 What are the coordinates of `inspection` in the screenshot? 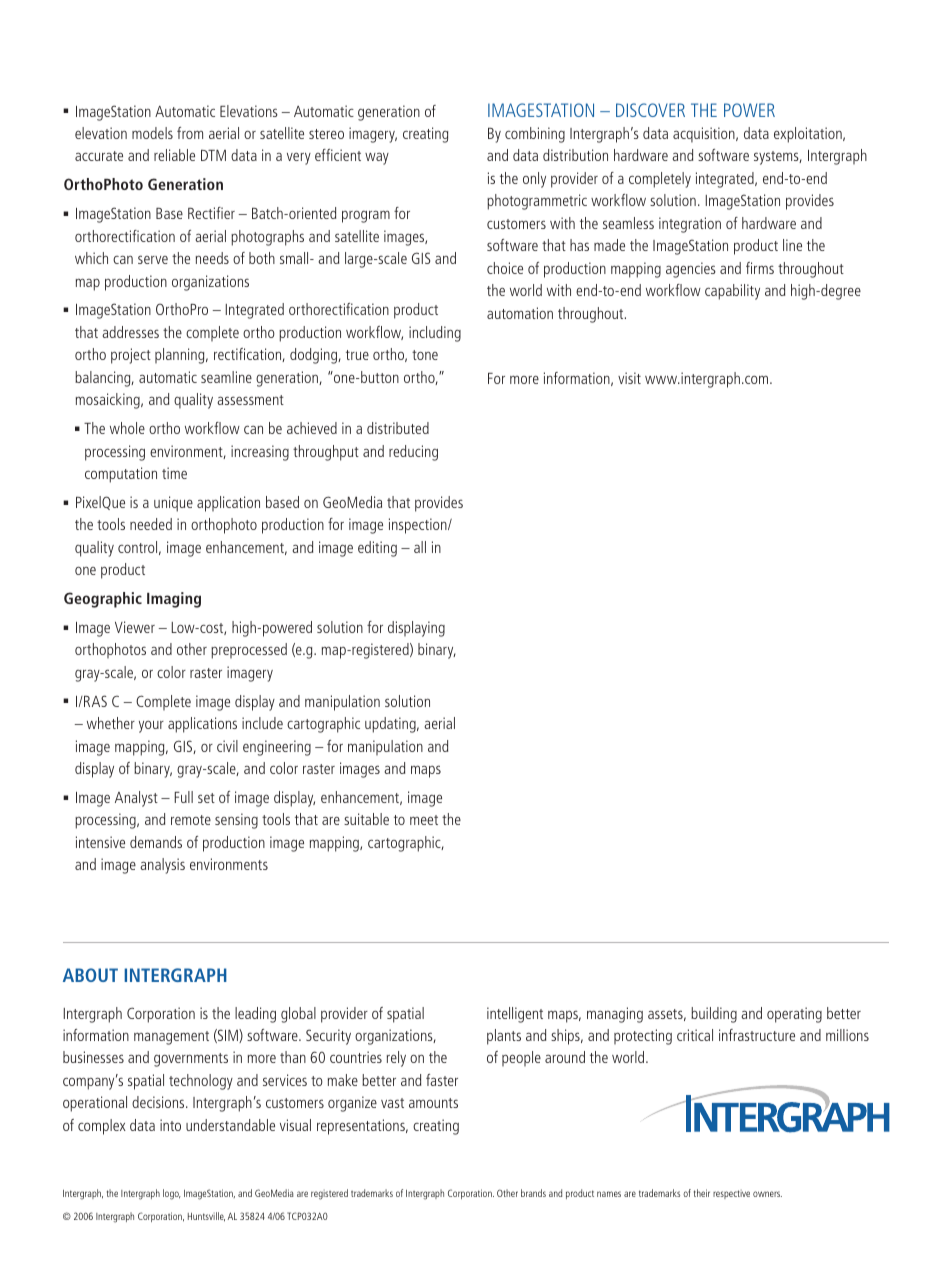 It's located at (419, 526).
